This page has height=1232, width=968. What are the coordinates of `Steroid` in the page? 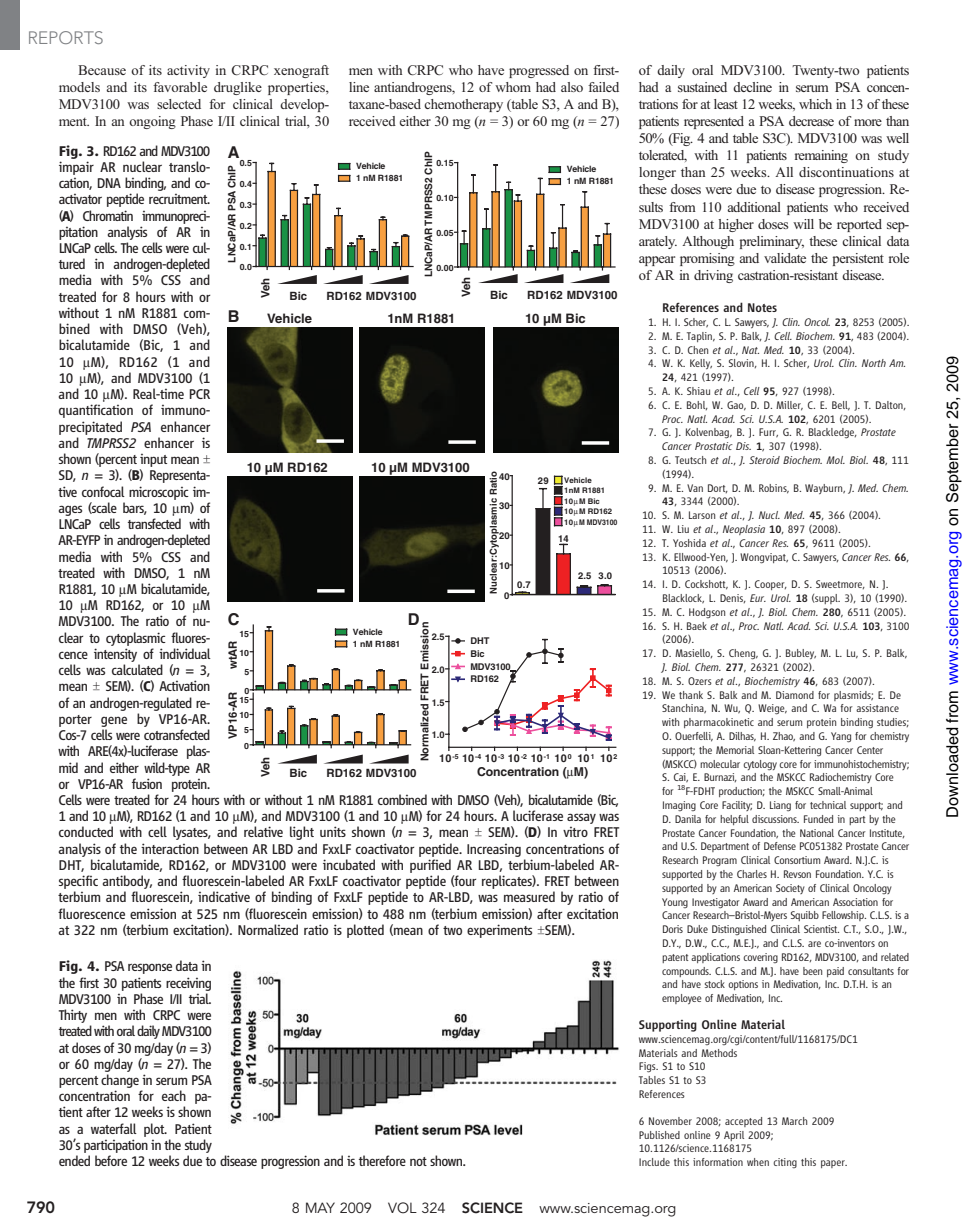 It's located at (764, 460).
